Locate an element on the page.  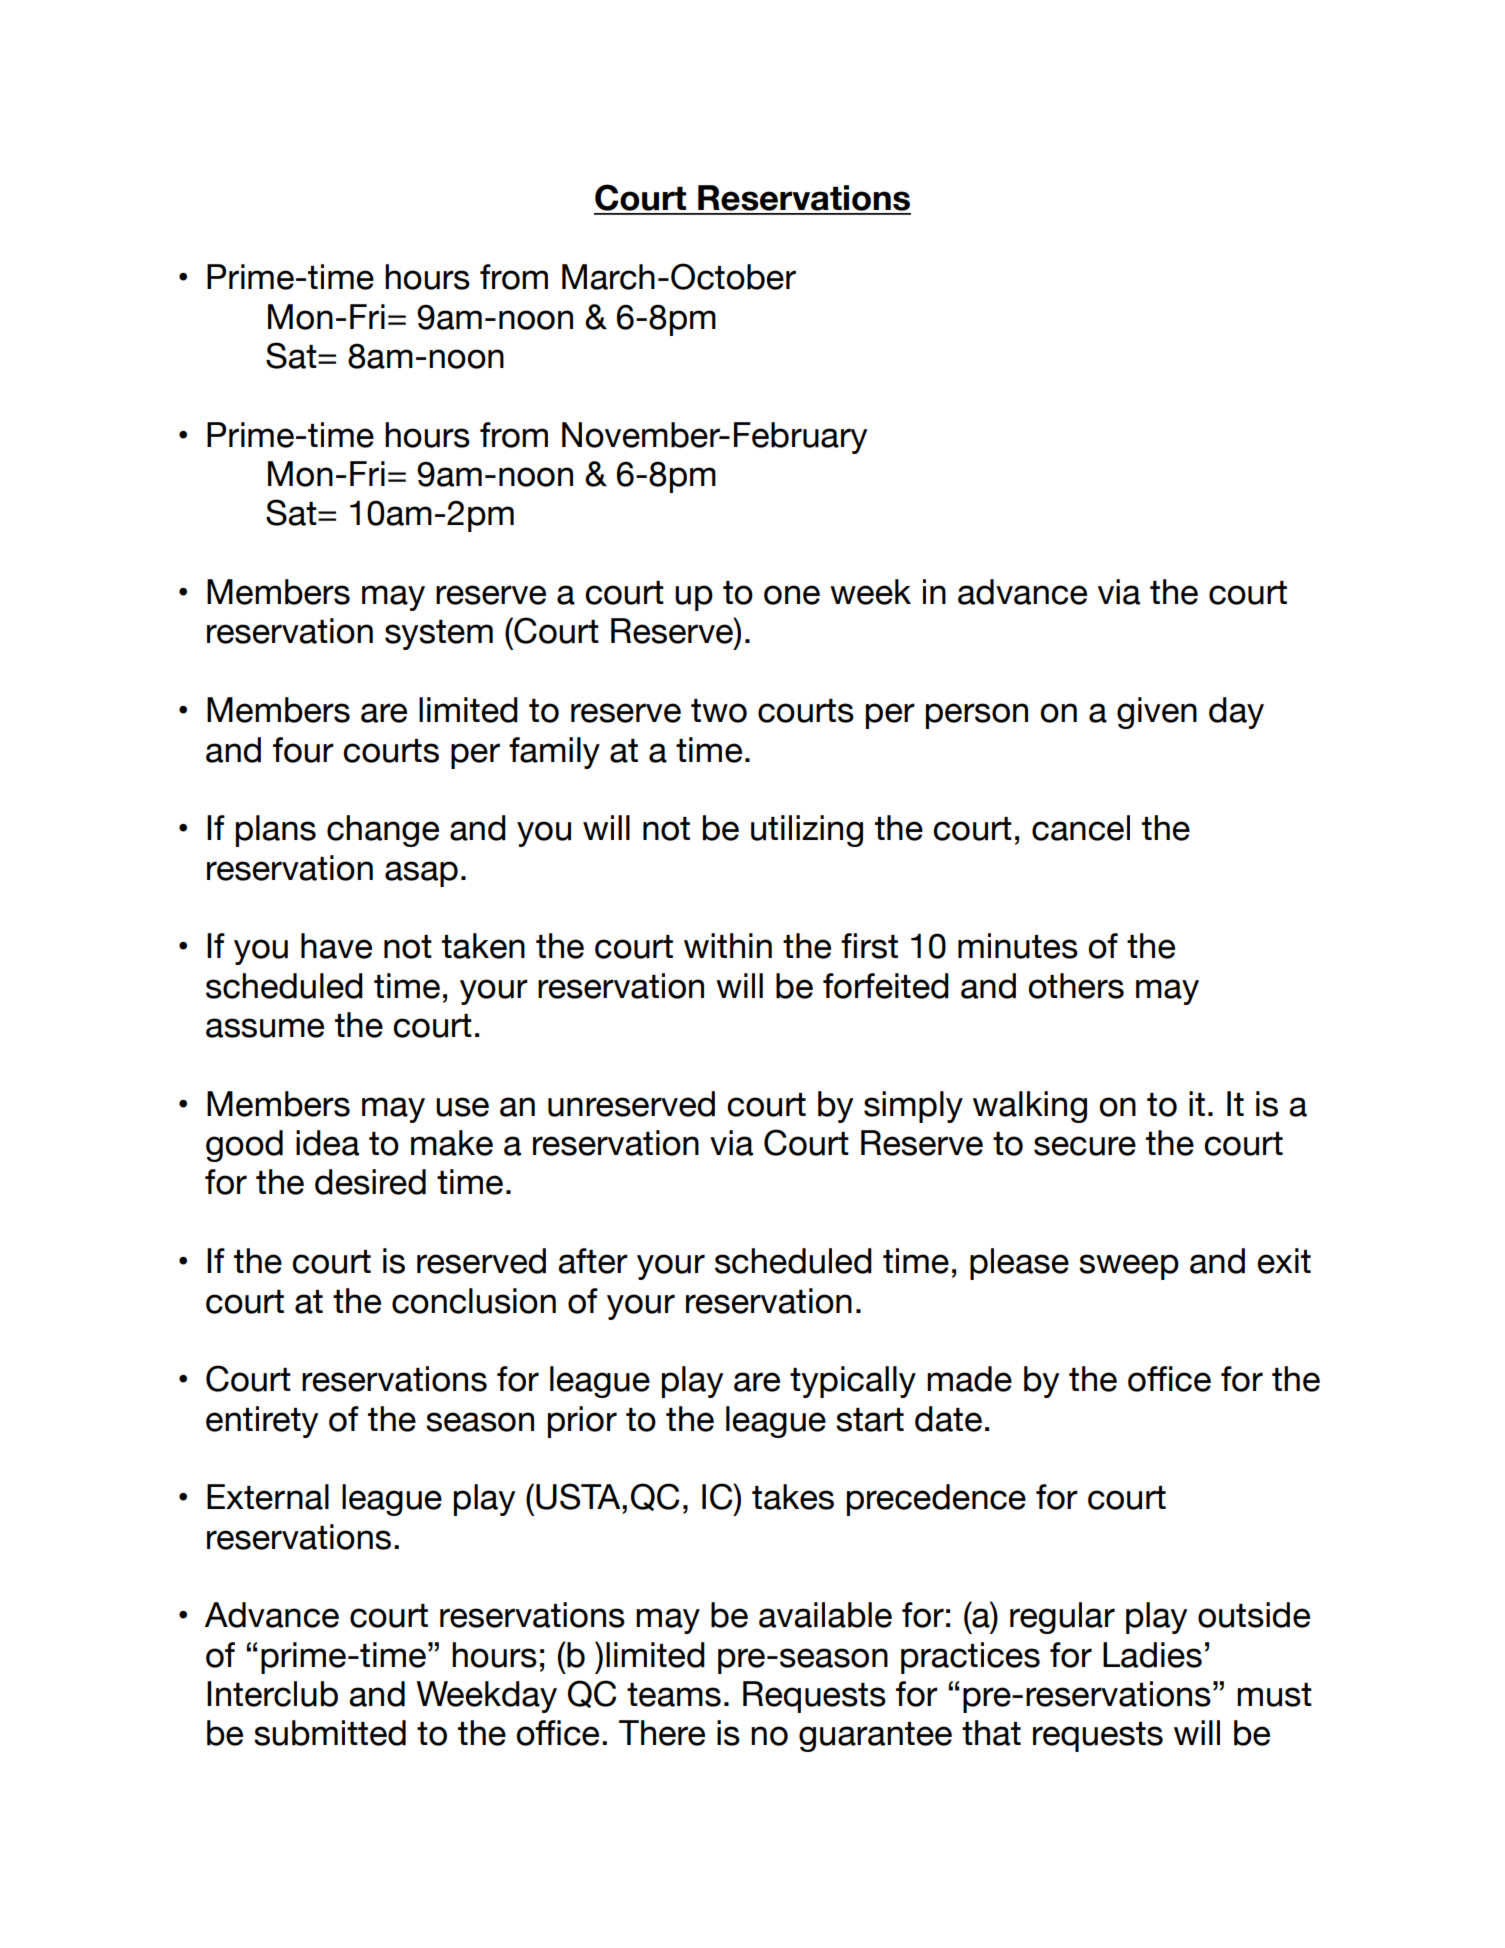
conclusion is located at coordinates (474, 1301).
